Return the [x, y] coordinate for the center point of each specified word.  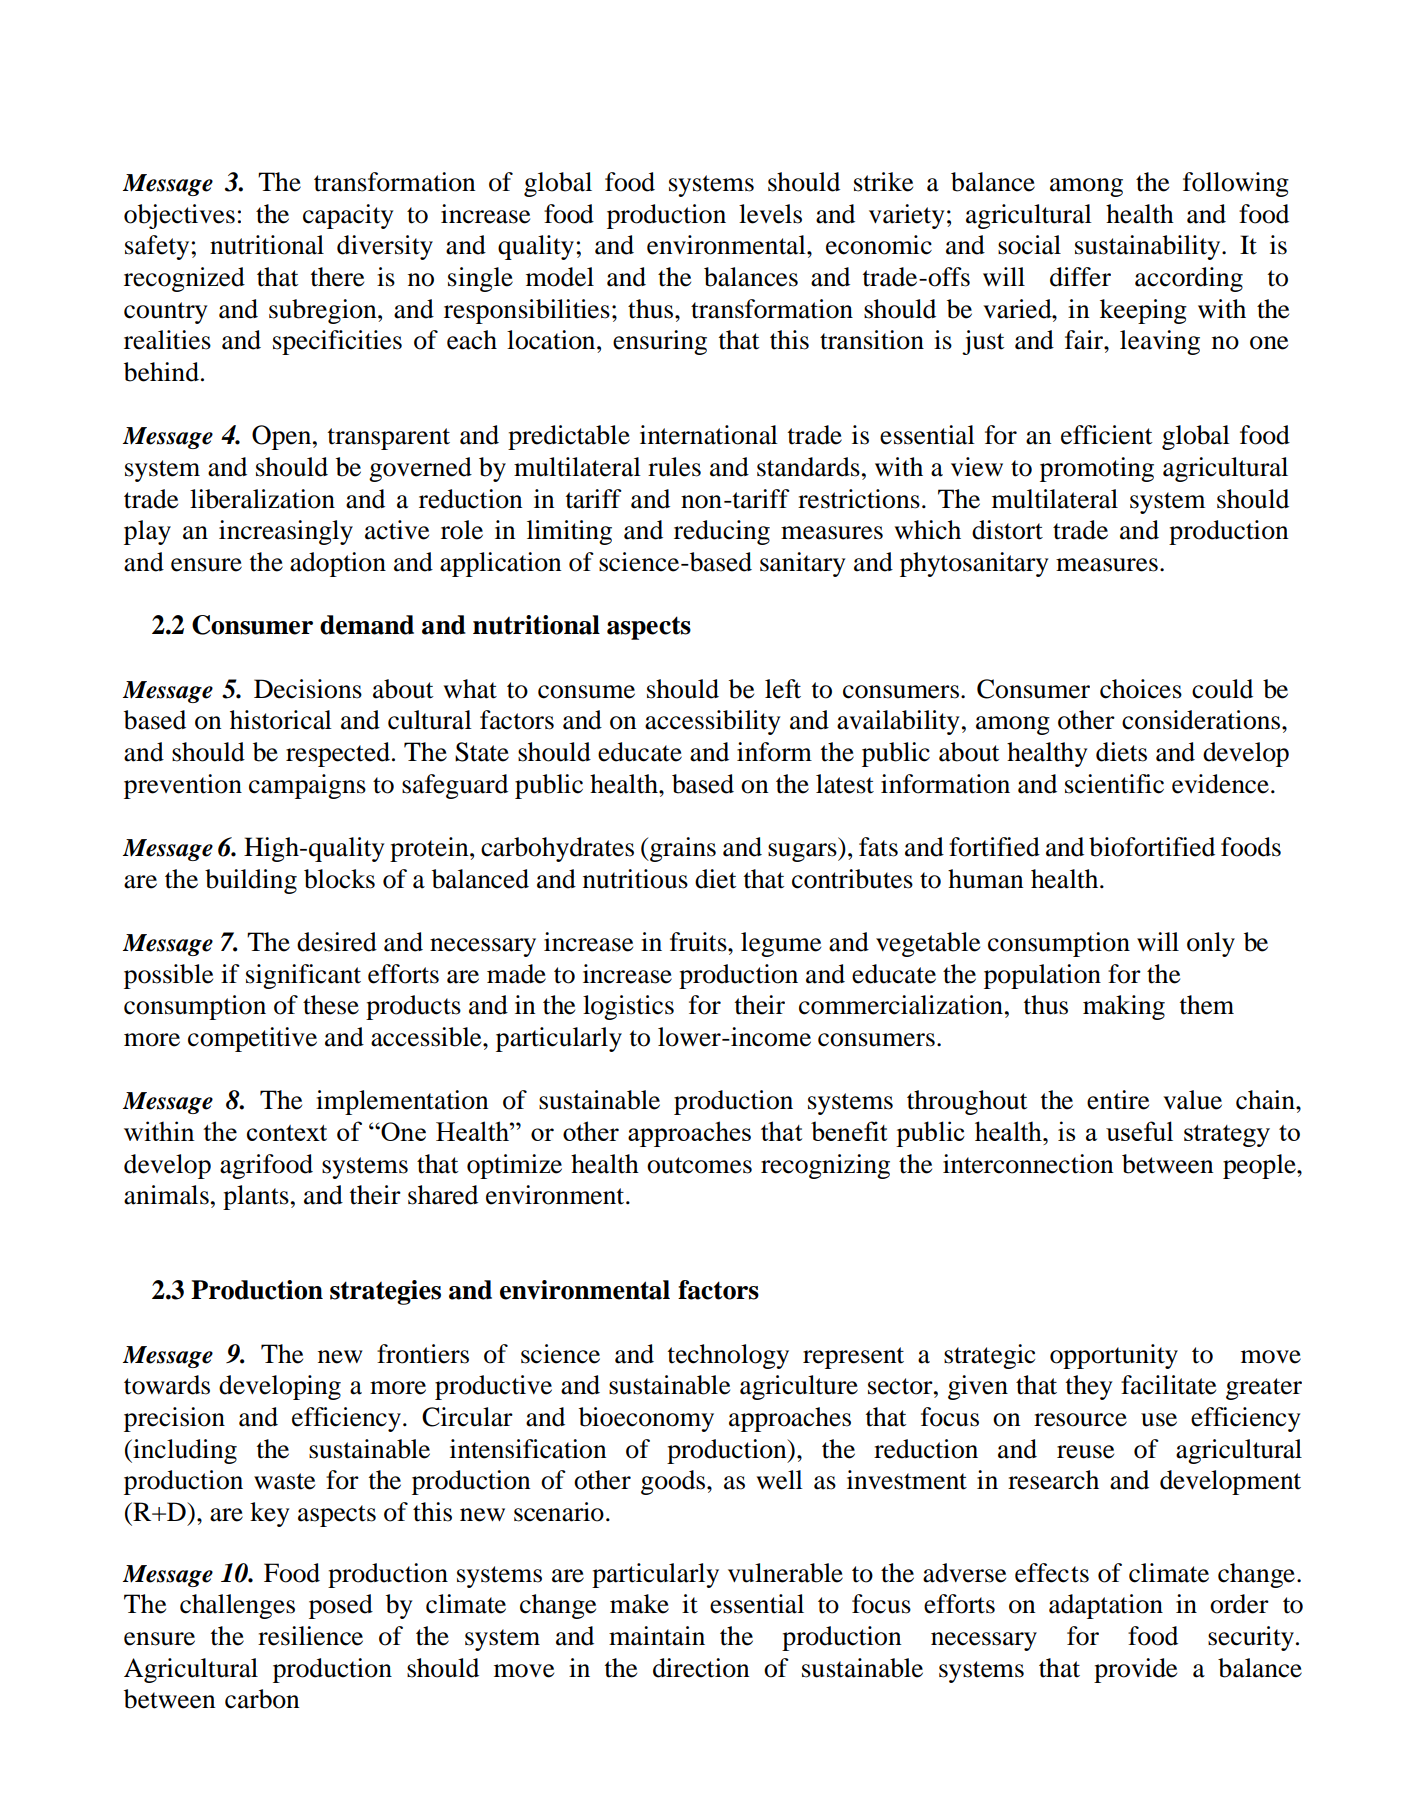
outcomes [699, 1165]
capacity [348, 216]
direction [701, 1668]
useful [1139, 1131]
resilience [310, 1636]
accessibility [712, 722]
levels [770, 214]
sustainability [1149, 247]
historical [281, 720]
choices [1141, 689]
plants [256, 1197]
